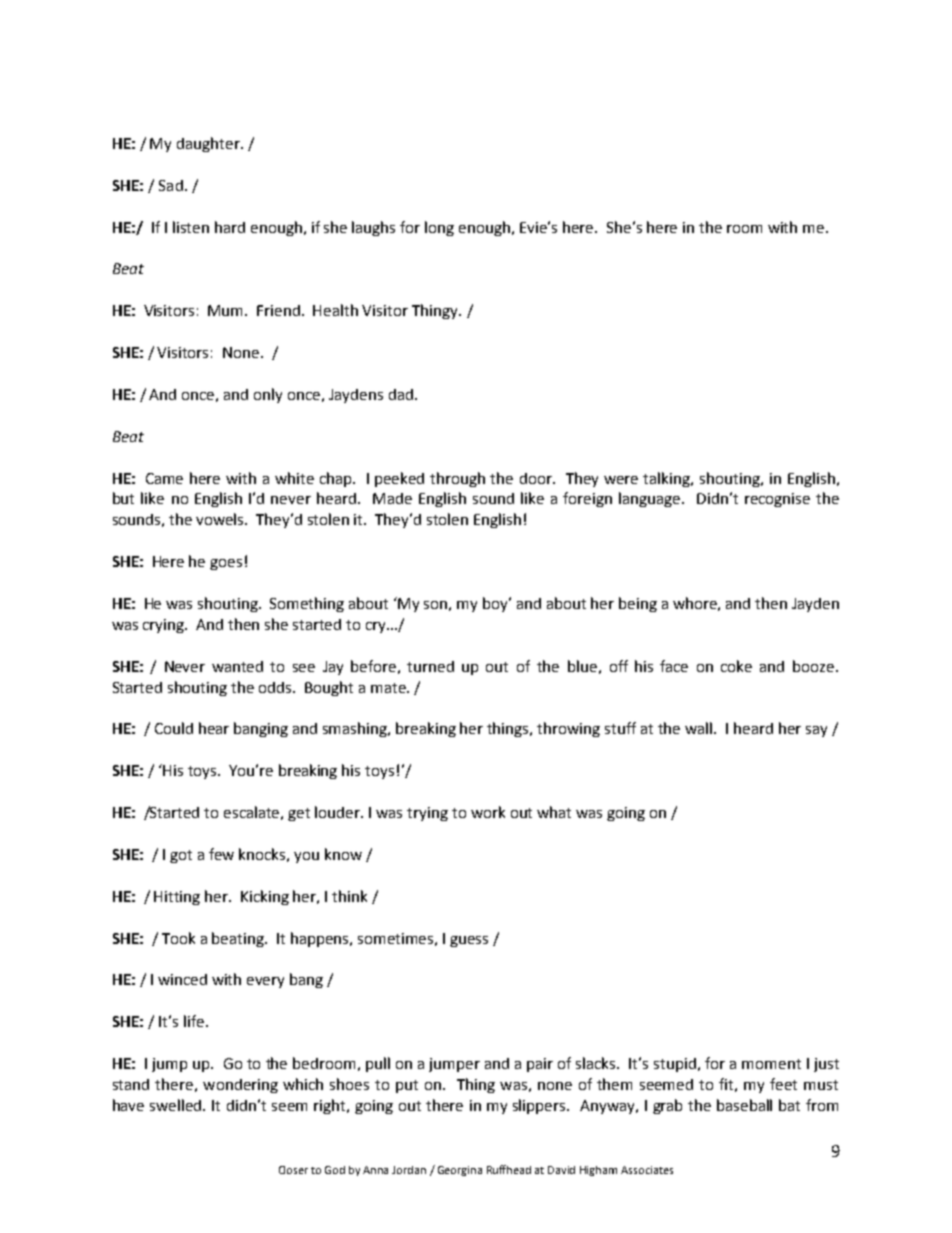  I want to click on coke, so click(736, 666).
